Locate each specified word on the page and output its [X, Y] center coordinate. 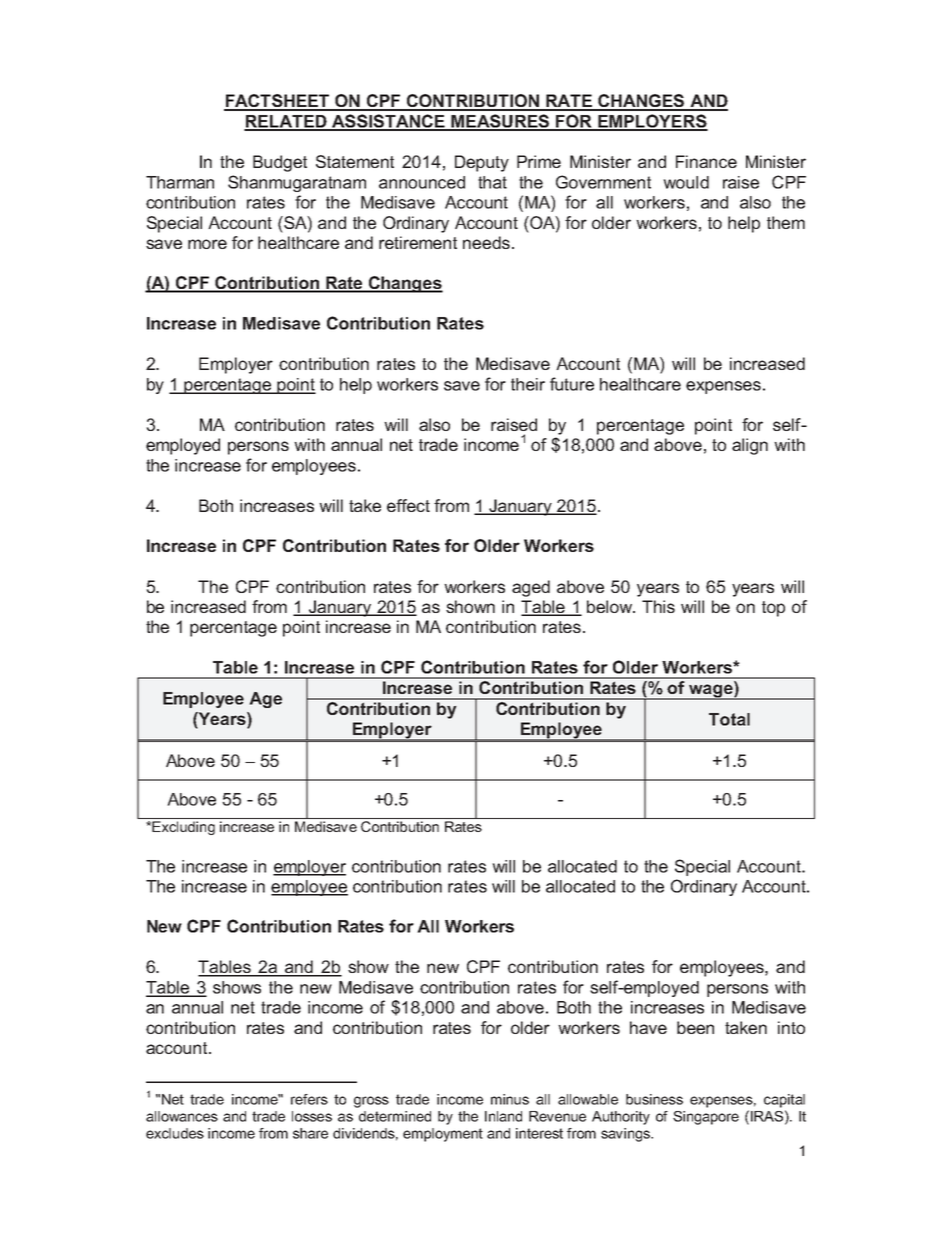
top [773, 609]
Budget [280, 163]
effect [408, 505]
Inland [503, 1116]
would [686, 182]
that [492, 182]
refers [309, 1099]
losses [312, 1116]
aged [531, 588]
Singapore [706, 1118]
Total [729, 719]
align [750, 446]
